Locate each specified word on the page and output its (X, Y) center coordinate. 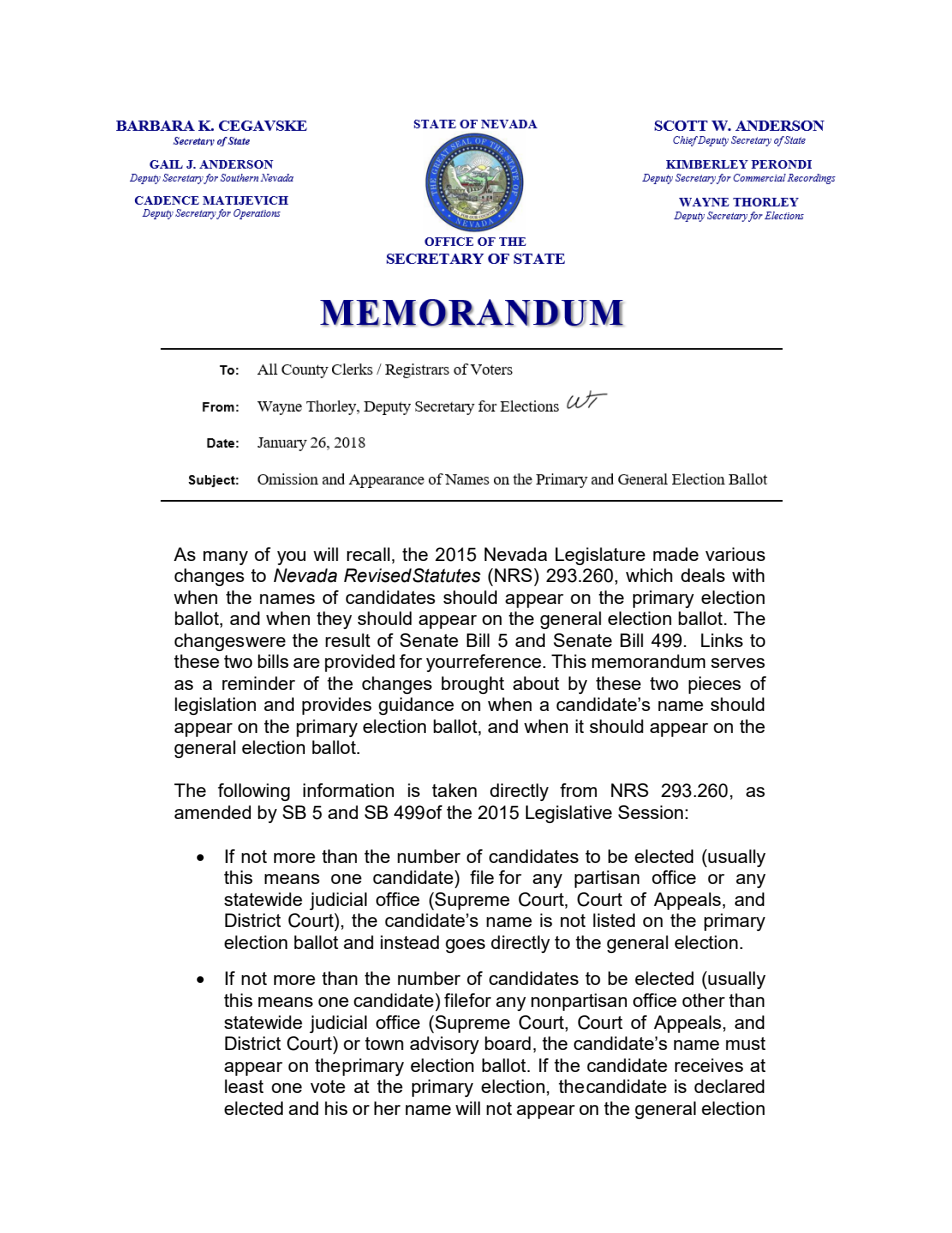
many (225, 558)
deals (703, 575)
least (244, 1086)
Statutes (447, 575)
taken (454, 790)
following (254, 792)
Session (650, 812)
